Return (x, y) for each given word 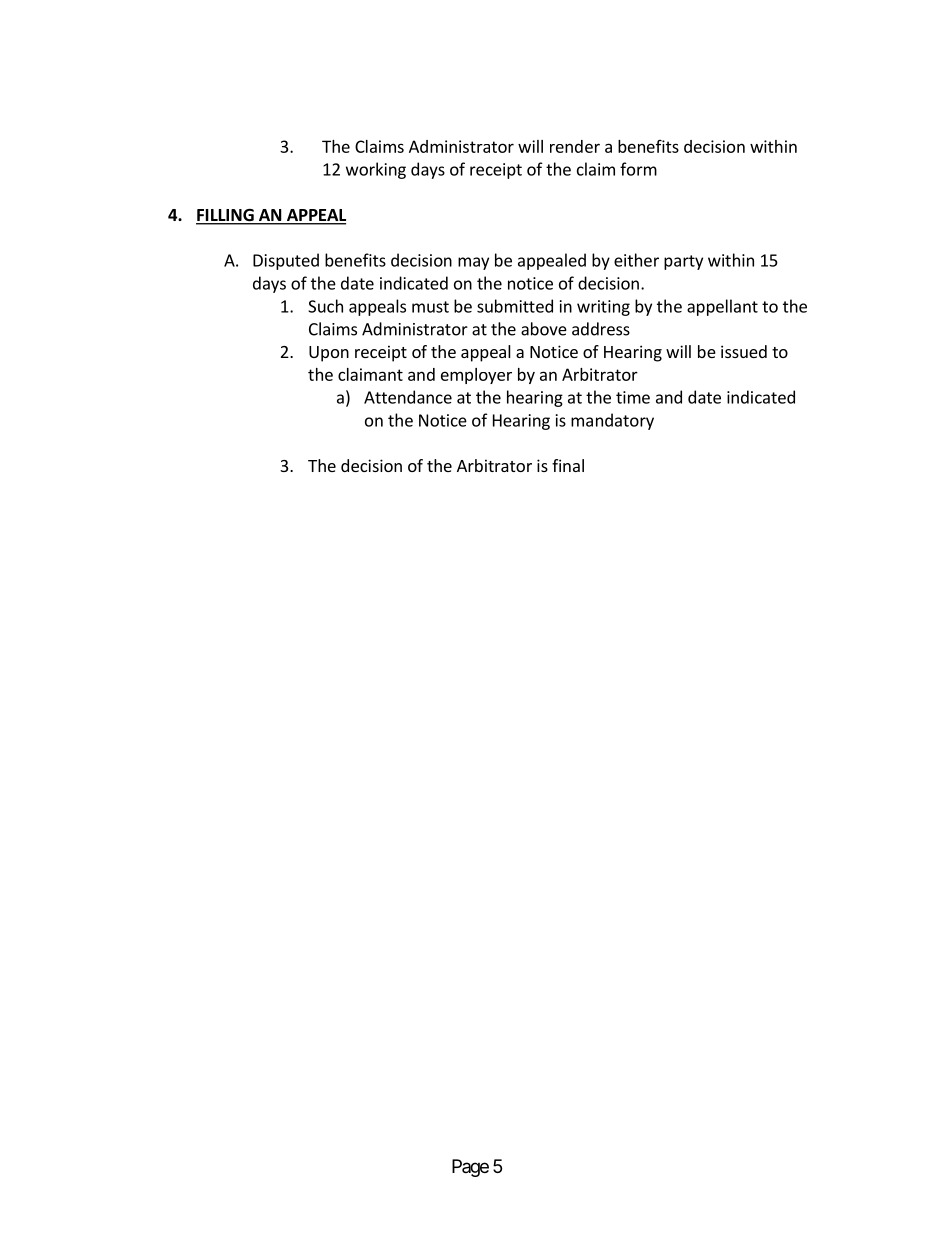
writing (603, 308)
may (473, 263)
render (575, 146)
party (683, 262)
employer (476, 376)
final (568, 465)
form (638, 169)
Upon (329, 354)
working (376, 170)
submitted (515, 306)
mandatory (612, 421)
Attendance (408, 397)
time (633, 397)
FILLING (226, 216)
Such (325, 306)
